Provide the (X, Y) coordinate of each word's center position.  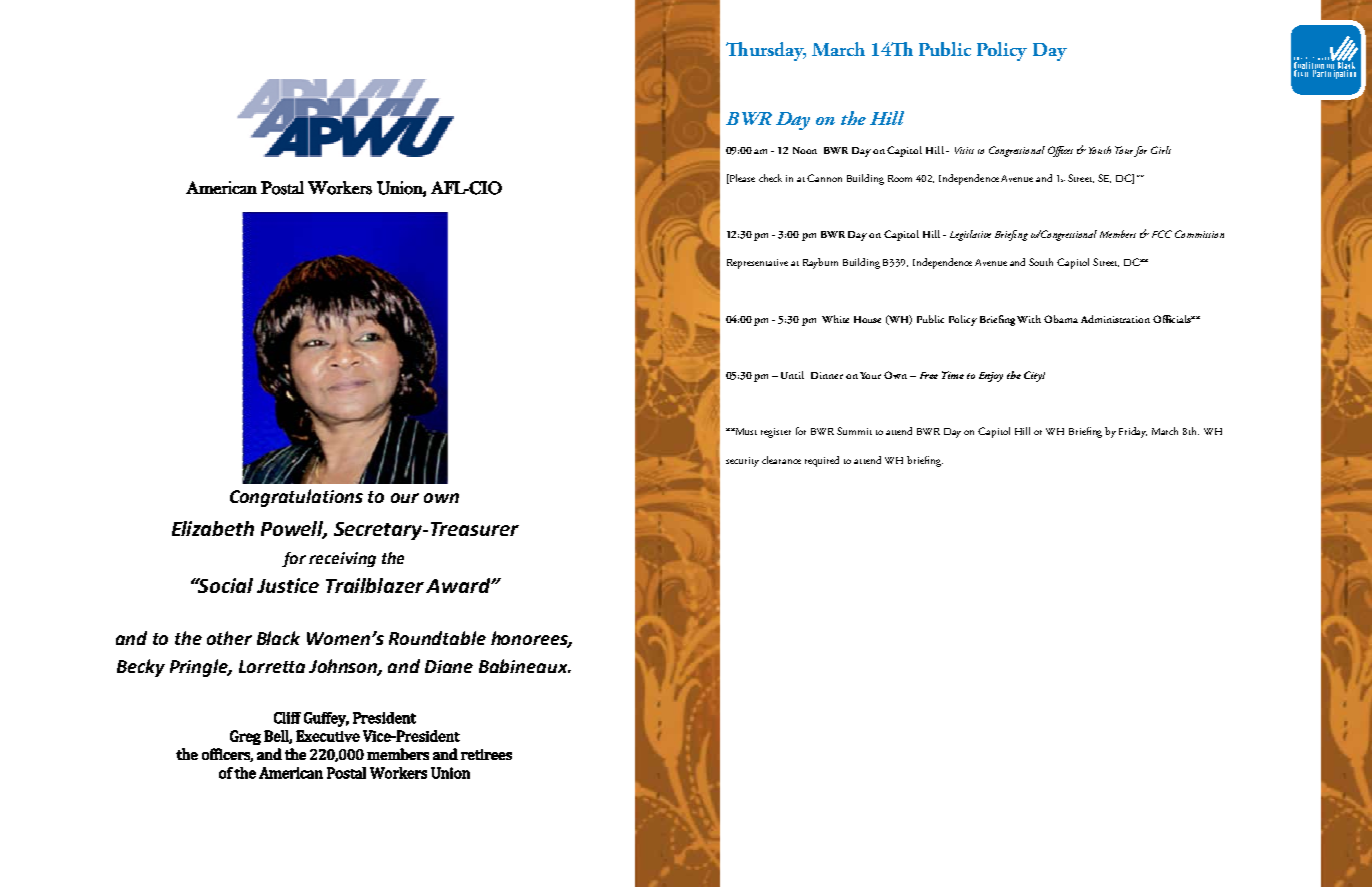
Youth (1100, 150)
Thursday (766, 51)
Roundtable (437, 638)
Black (278, 638)
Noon (805, 150)
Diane (449, 666)
